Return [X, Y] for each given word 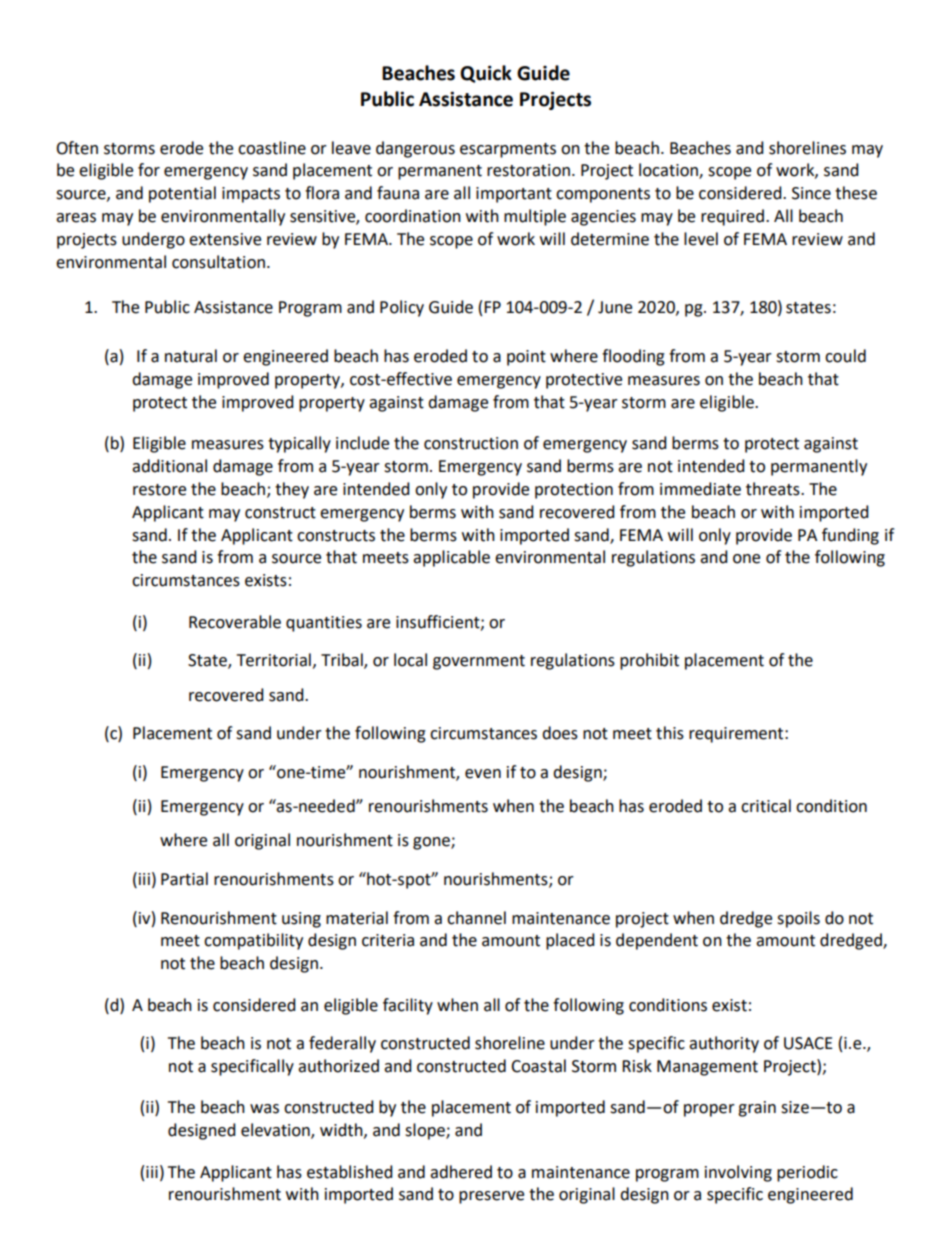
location [669, 171]
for [149, 170]
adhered [461, 1172]
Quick [486, 74]
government [479, 662]
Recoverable [235, 622]
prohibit [649, 661]
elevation [276, 1131]
